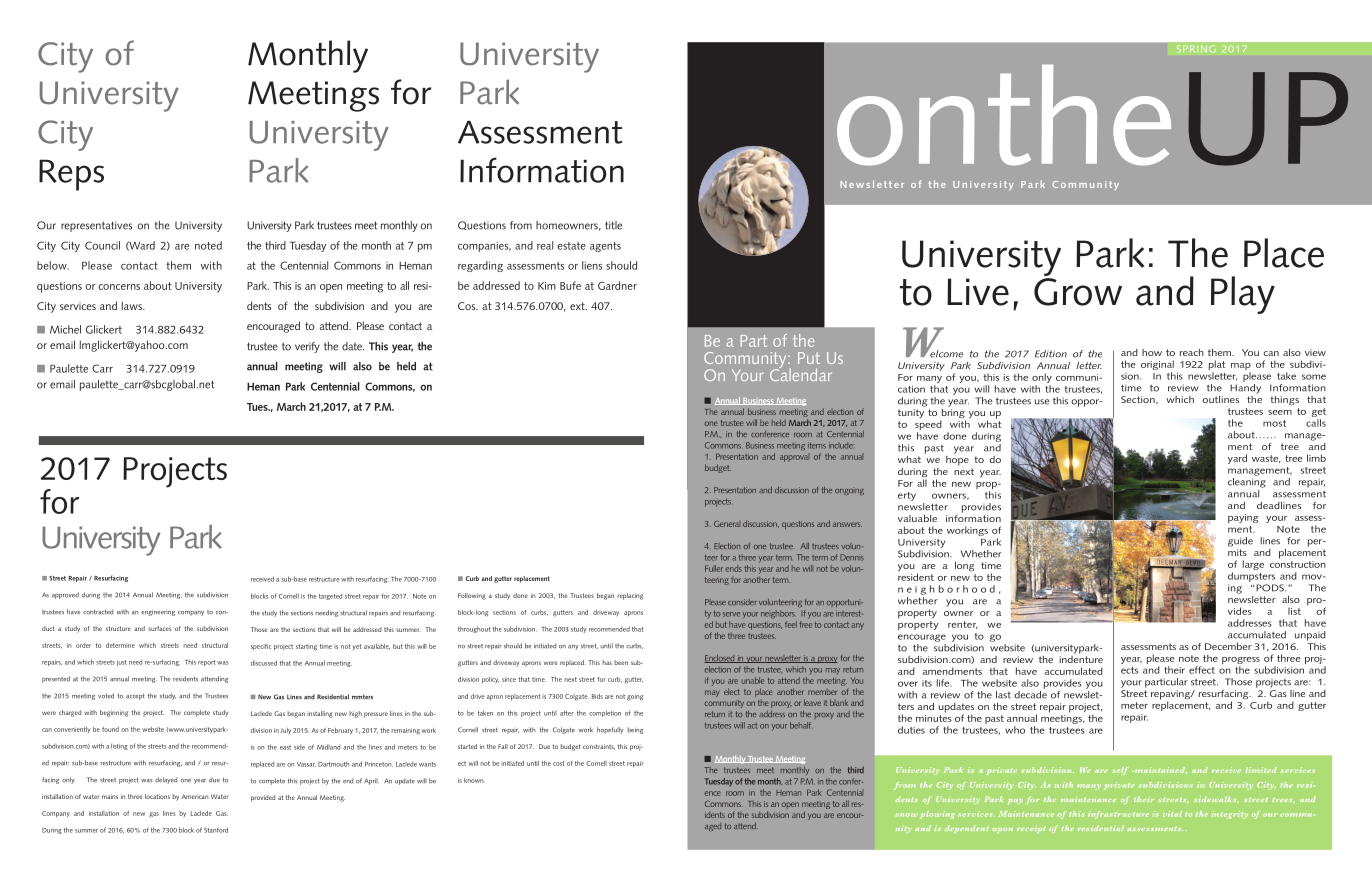 The width and height of the image is (1372, 887). Describe the element at coordinates (613, 225) in the image. I see `title` at that location.
